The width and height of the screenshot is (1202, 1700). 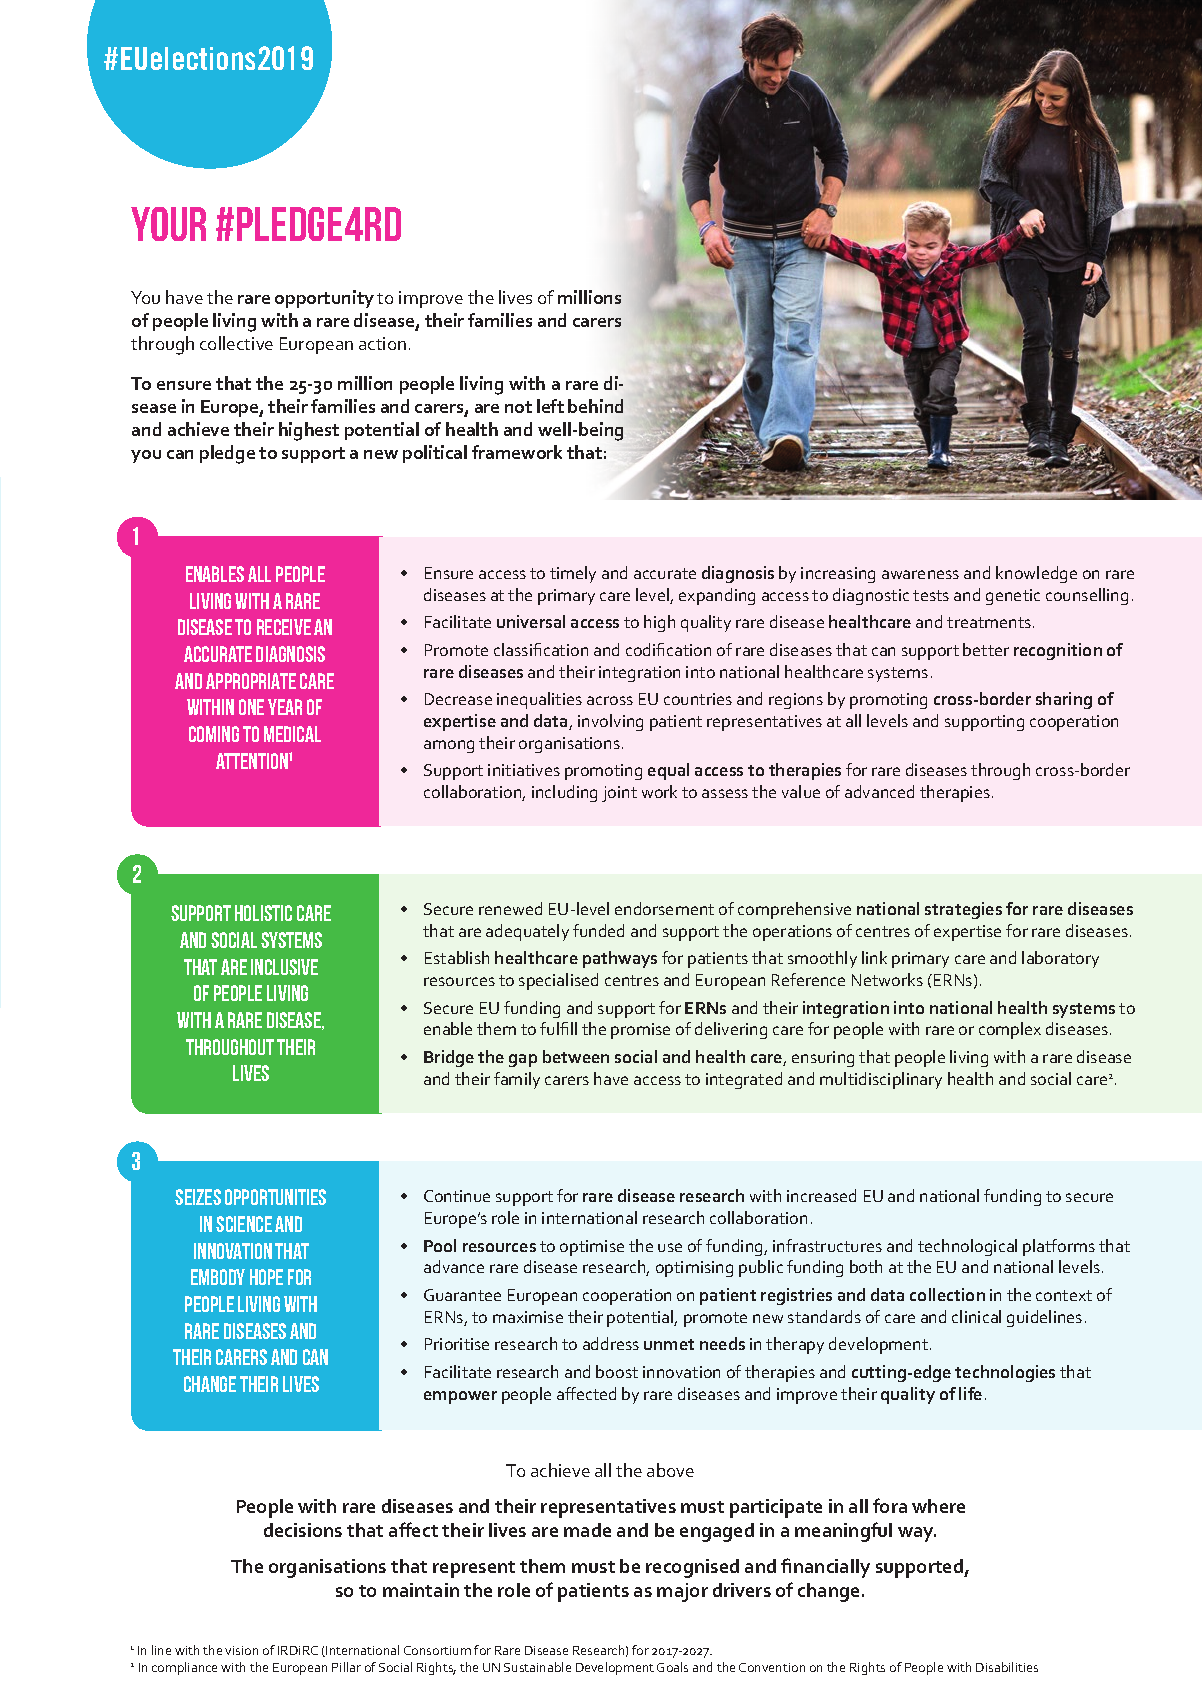 I want to click on strategies, so click(x=963, y=910).
